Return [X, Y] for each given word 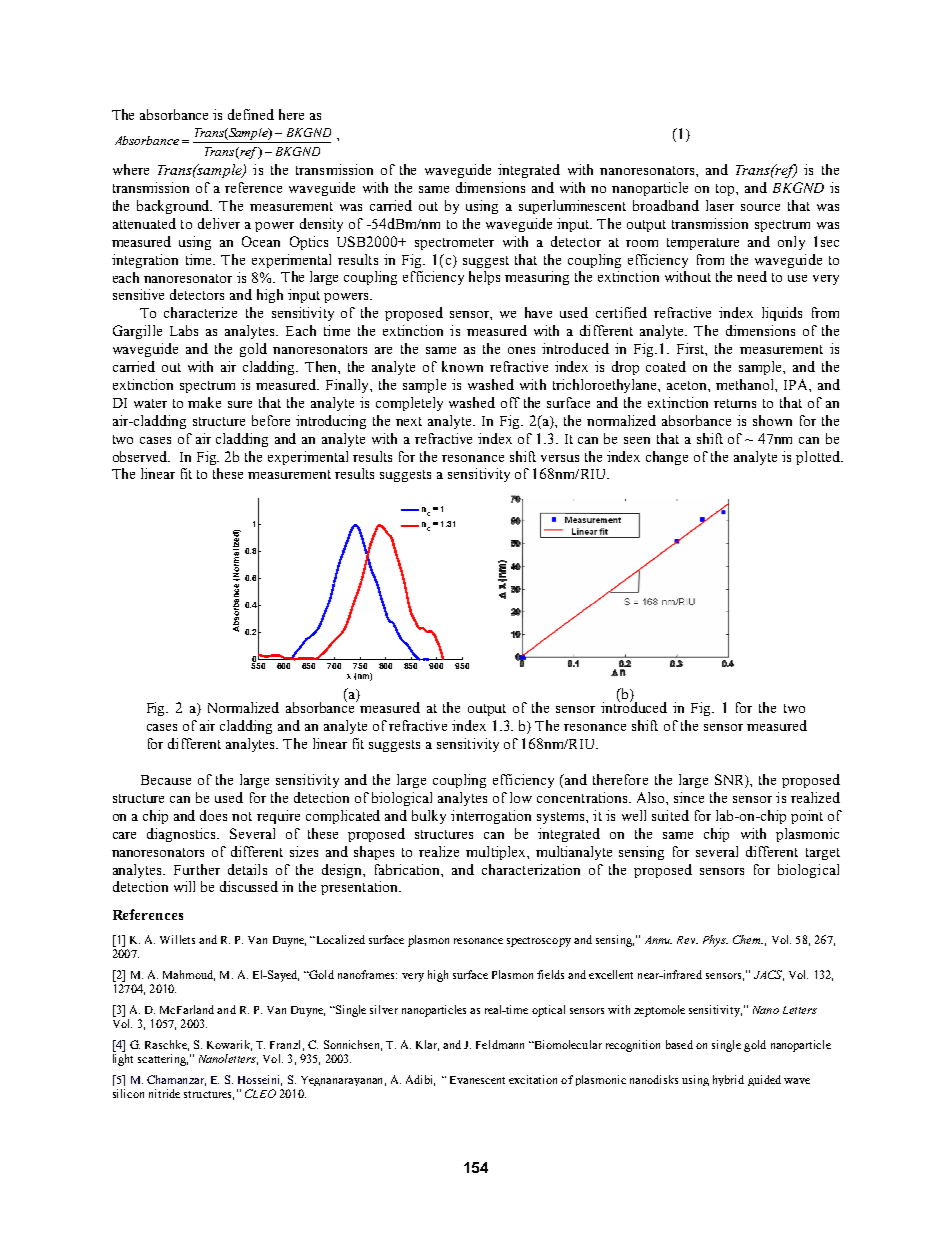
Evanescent [477, 1080]
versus [560, 458]
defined [251, 114]
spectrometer [454, 244]
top [726, 190]
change [667, 458]
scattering [163, 1060]
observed [141, 456]
